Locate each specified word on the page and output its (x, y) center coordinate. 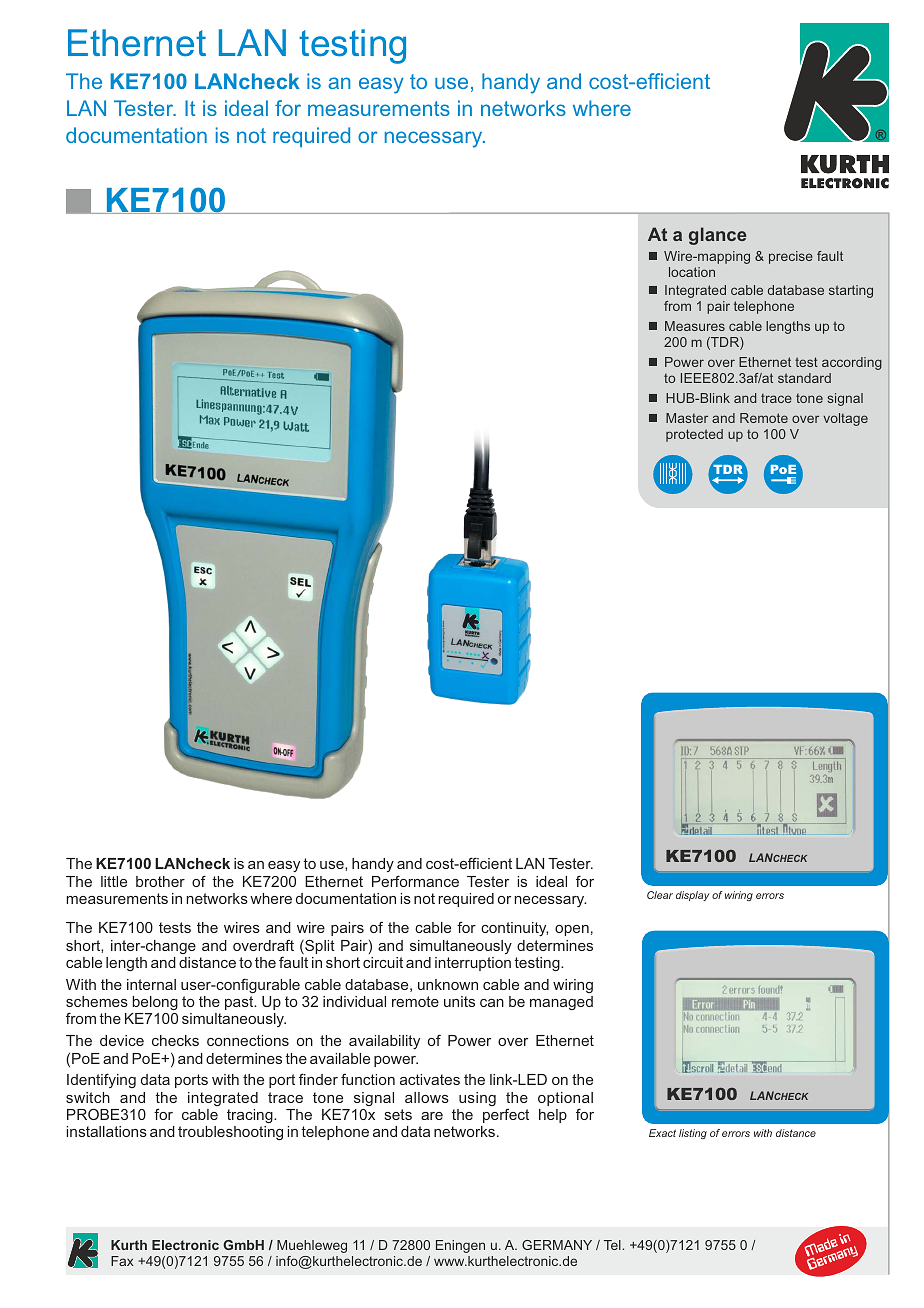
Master (687, 418)
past (240, 1003)
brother (160, 881)
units (459, 1001)
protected (694, 435)
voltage (845, 419)
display (693, 896)
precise (791, 257)
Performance (415, 881)
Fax (122, 1261)
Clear (660, 895)
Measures (695, 326)
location (692, 272)
